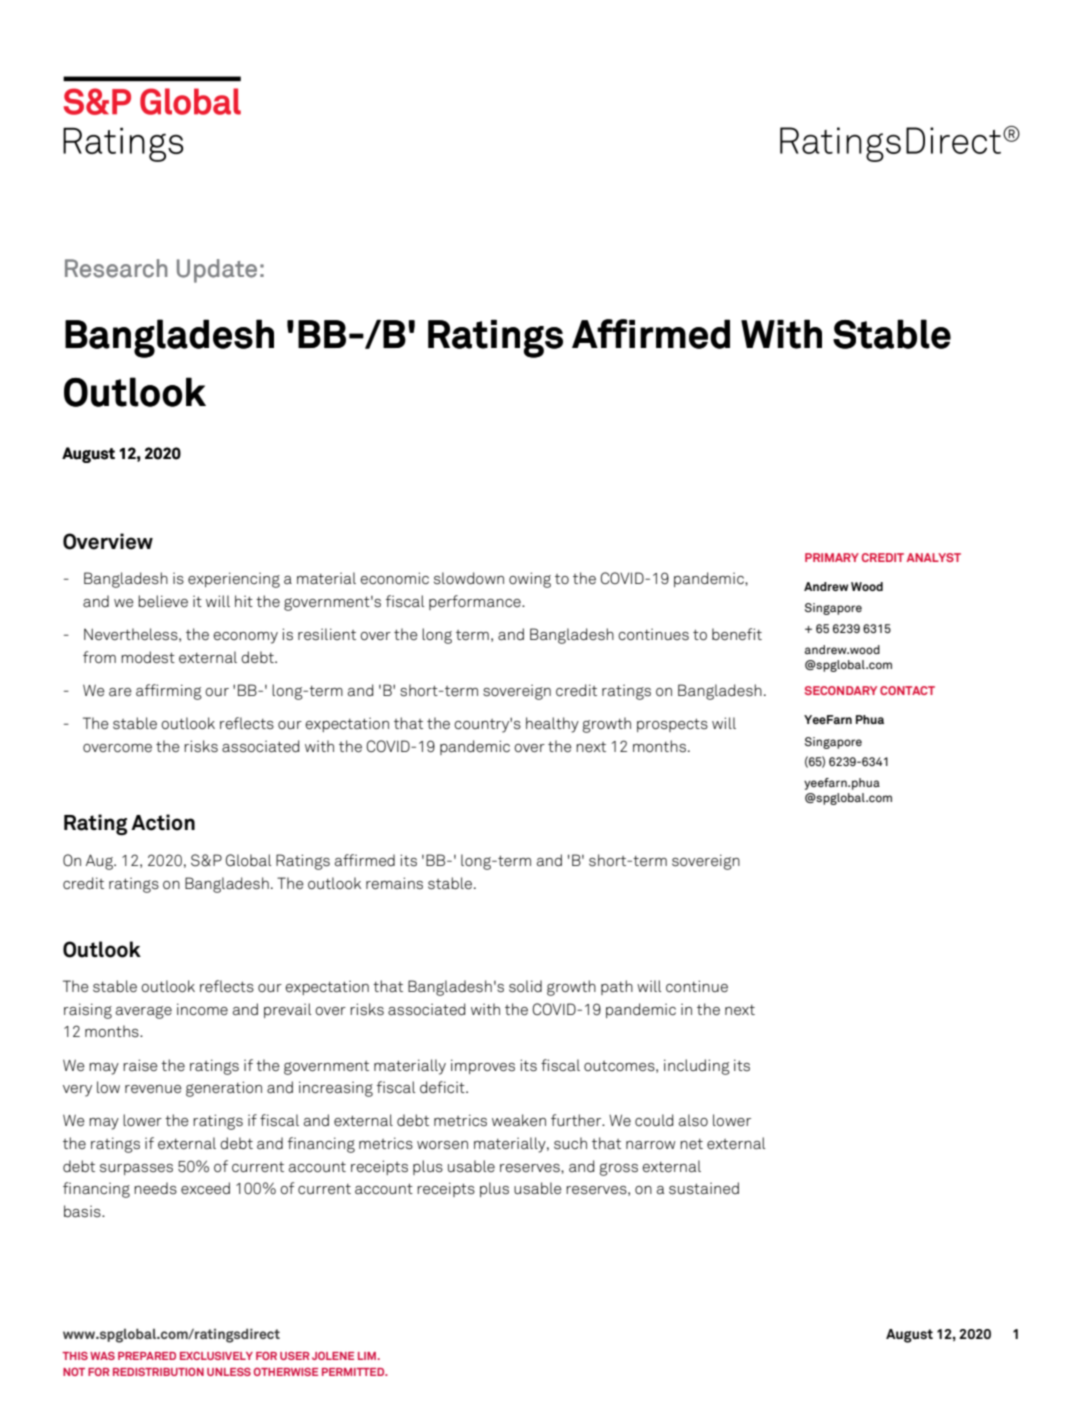 This screenshot has height=1401, width=1083. I want to click on SECONDARY, so click(841, 690).
